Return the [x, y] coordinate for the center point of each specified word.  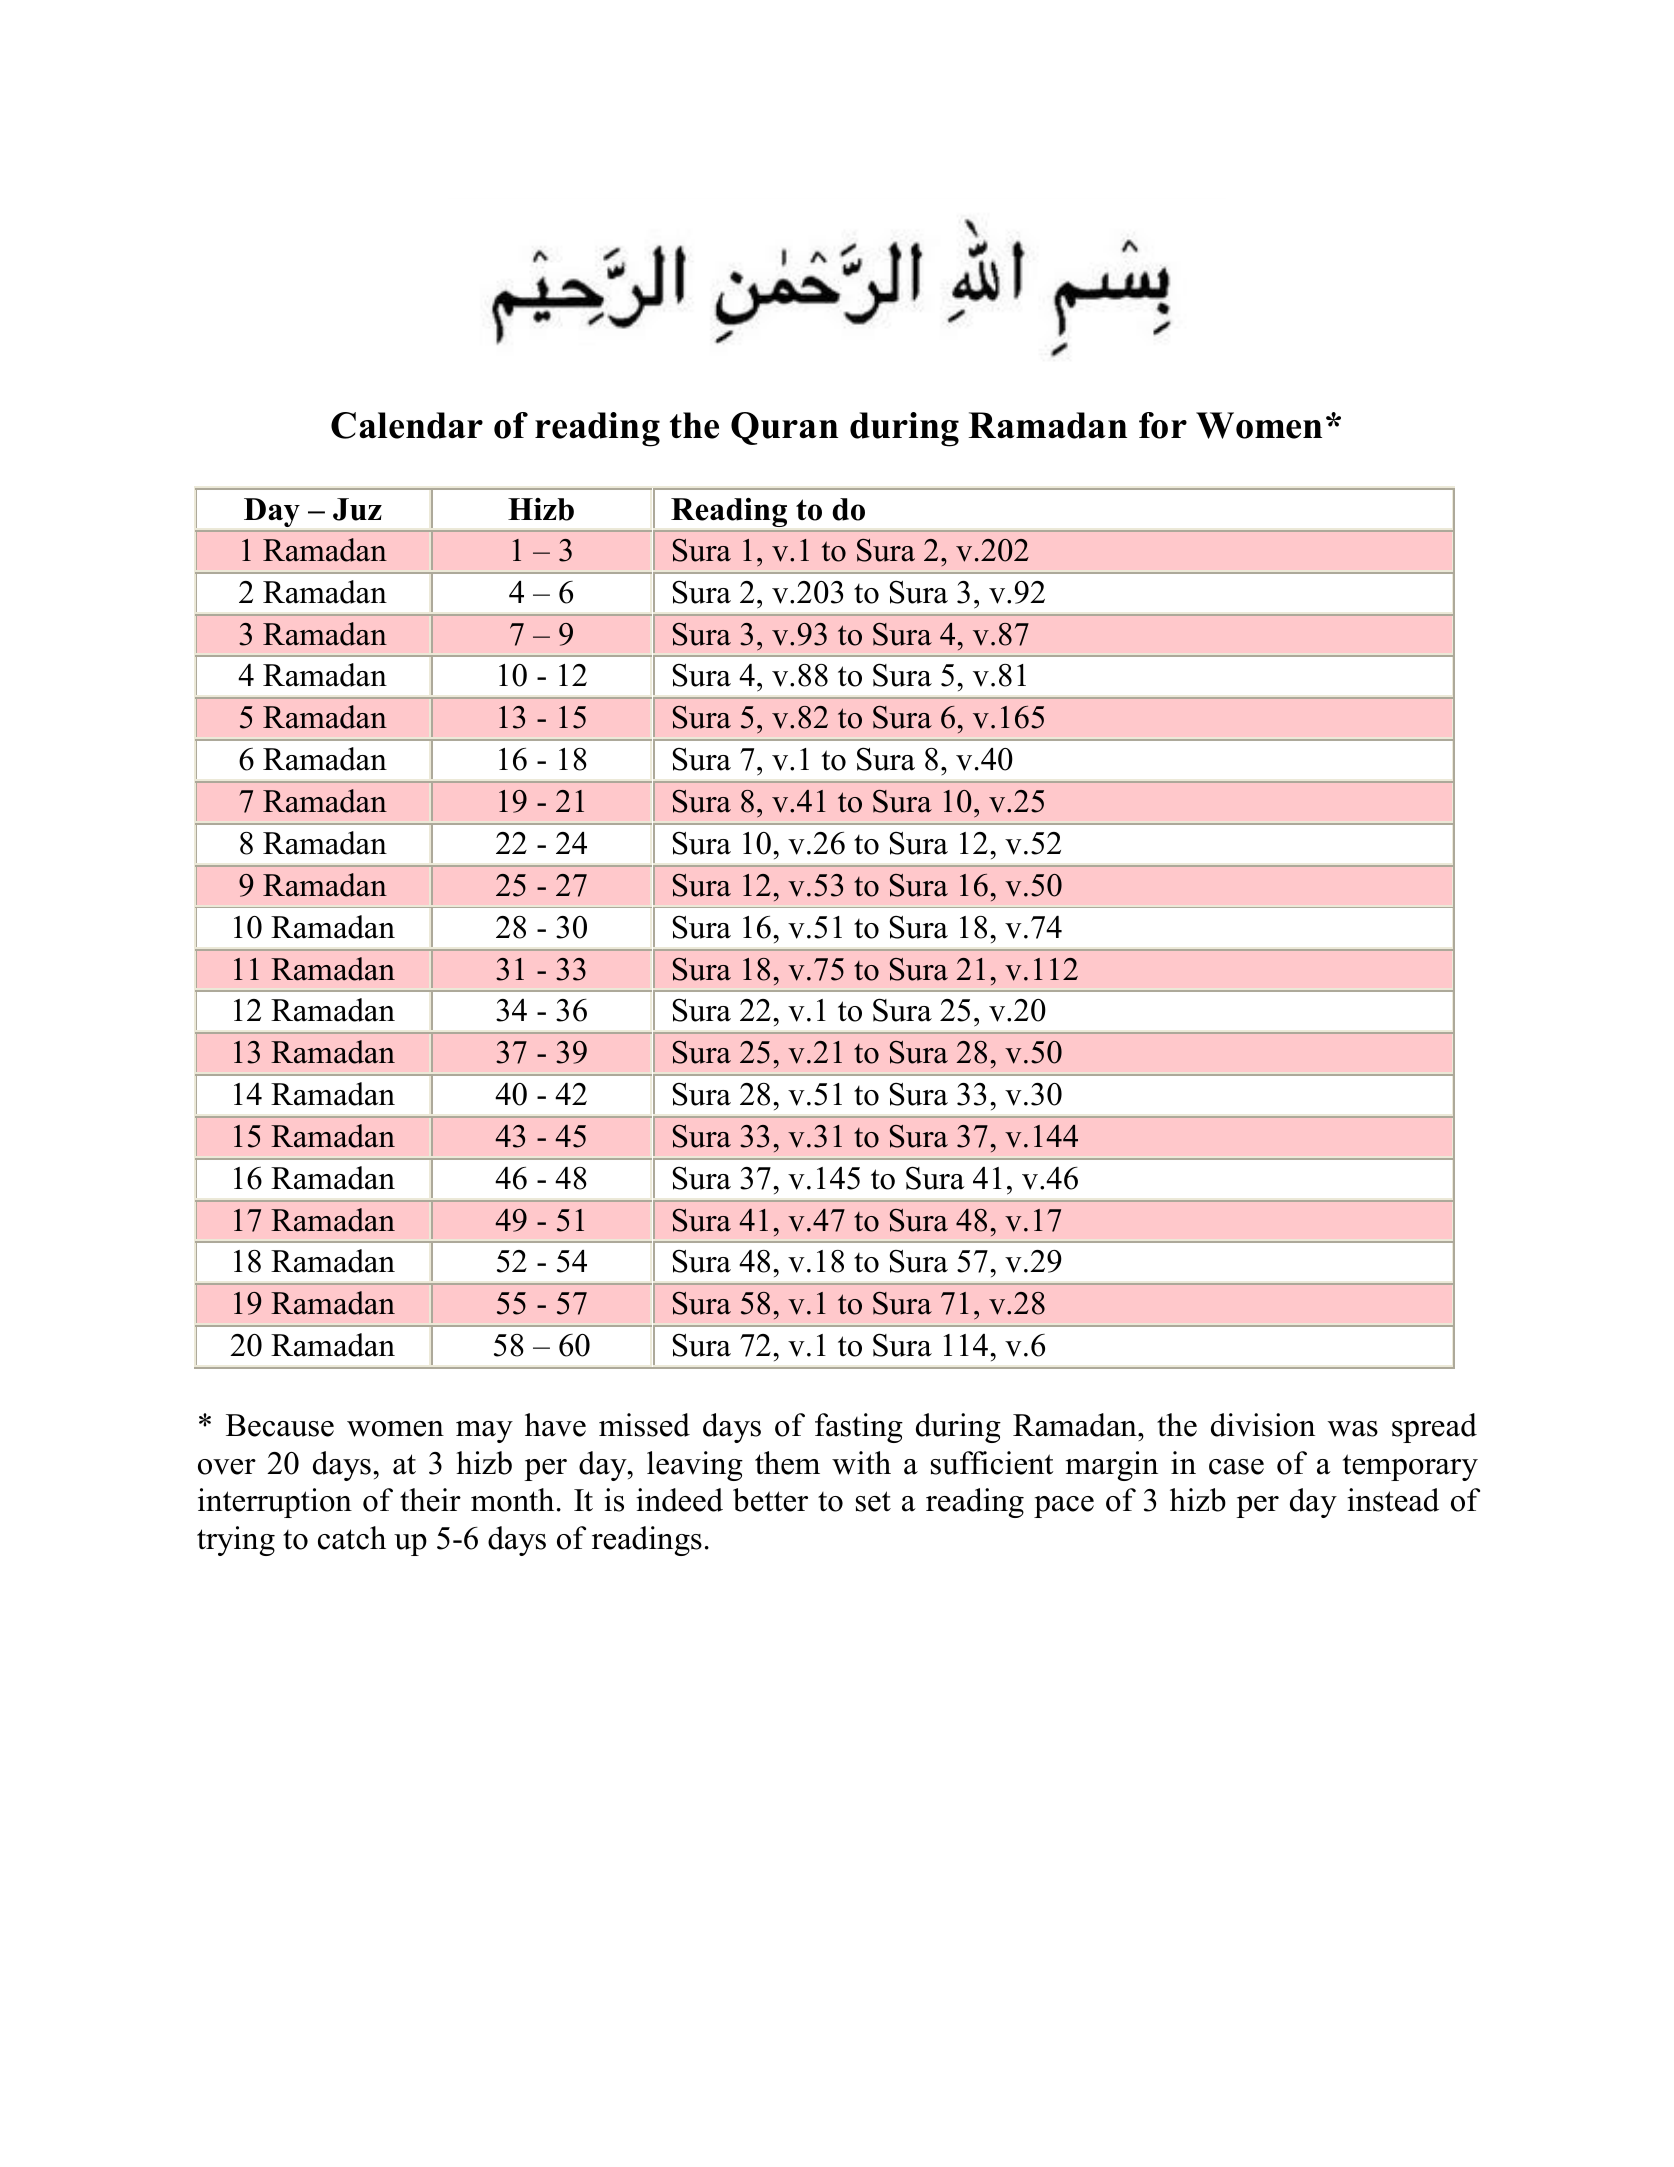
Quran [784, 428]
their [430, 1500]
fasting [859, 1428]
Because [280, 1425]
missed [644, 1425]
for [1163, 425]
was [1352, 1429]
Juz [357, 509]
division [1263, 1425]
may [484, 1432]
